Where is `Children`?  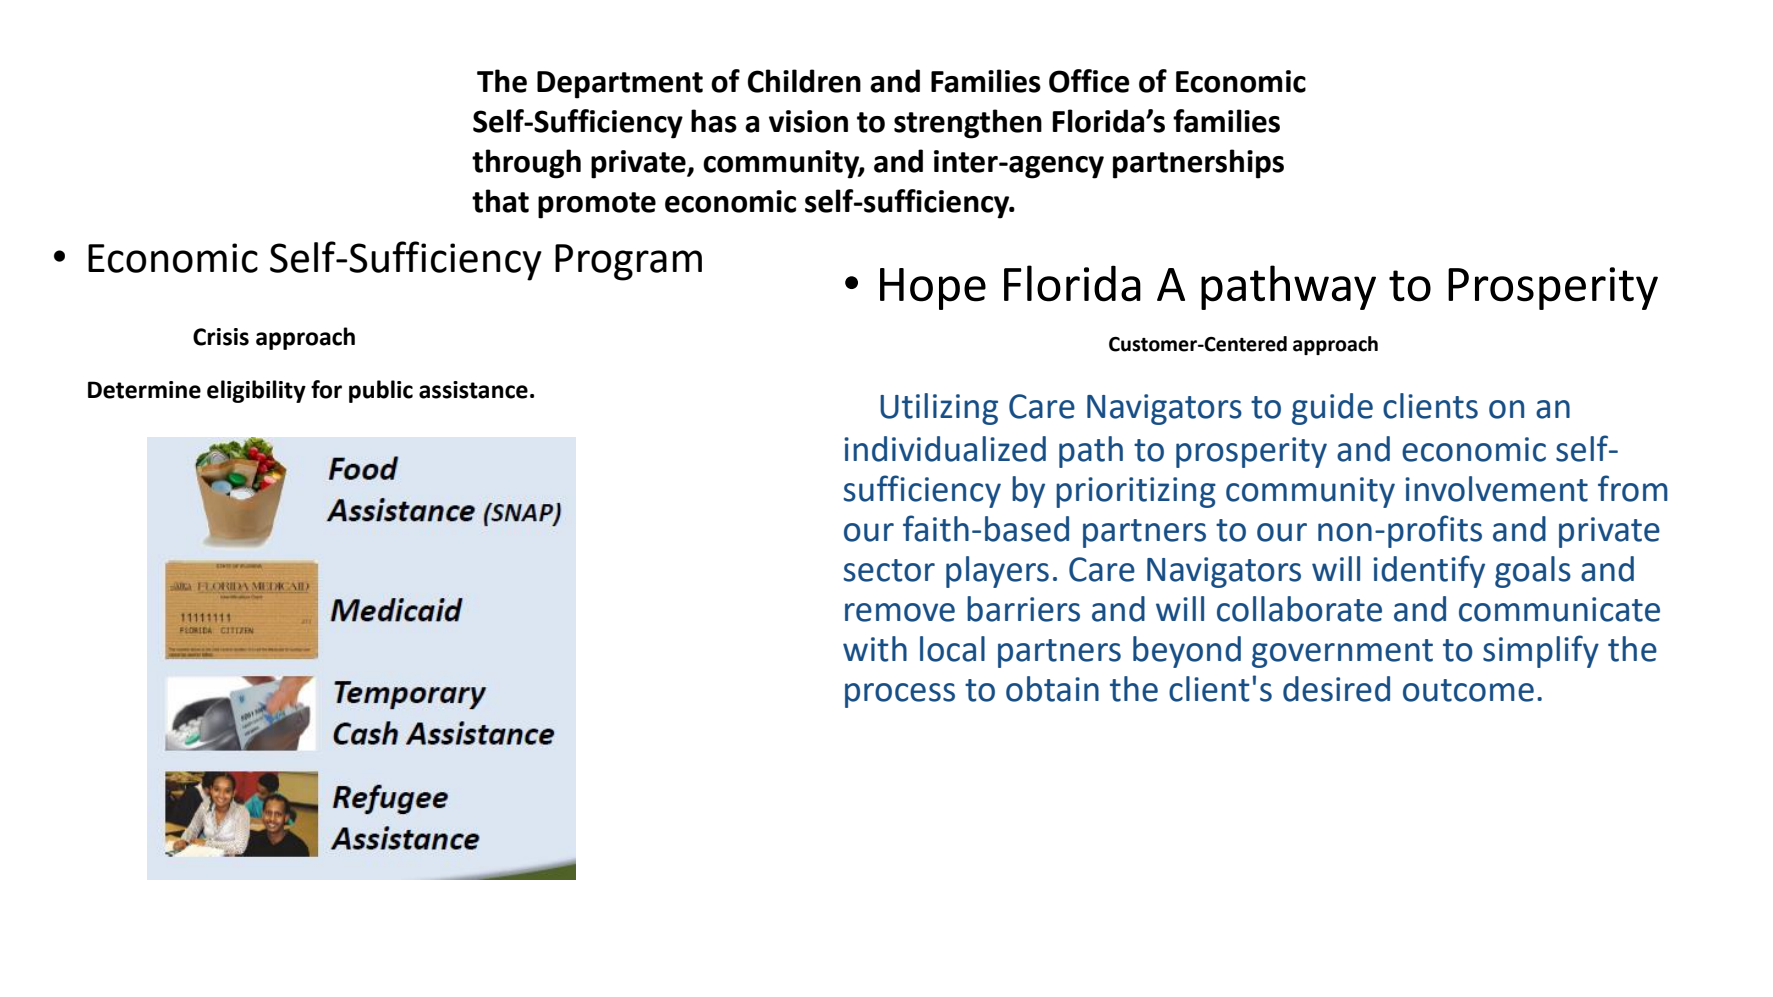
Children is located at coordinates (804, 81).
